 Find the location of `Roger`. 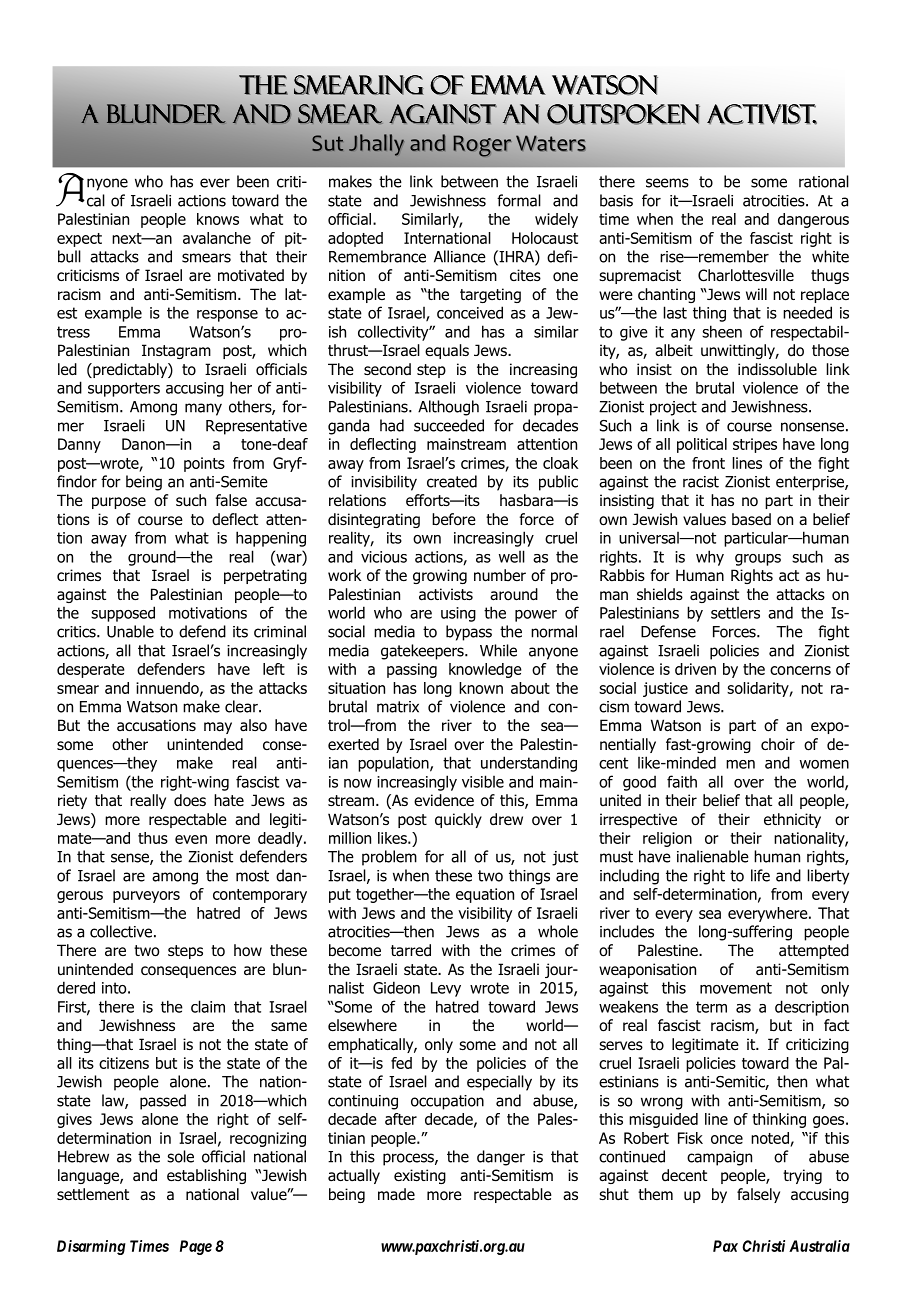

Roger is located at coordinates (482, 146).
